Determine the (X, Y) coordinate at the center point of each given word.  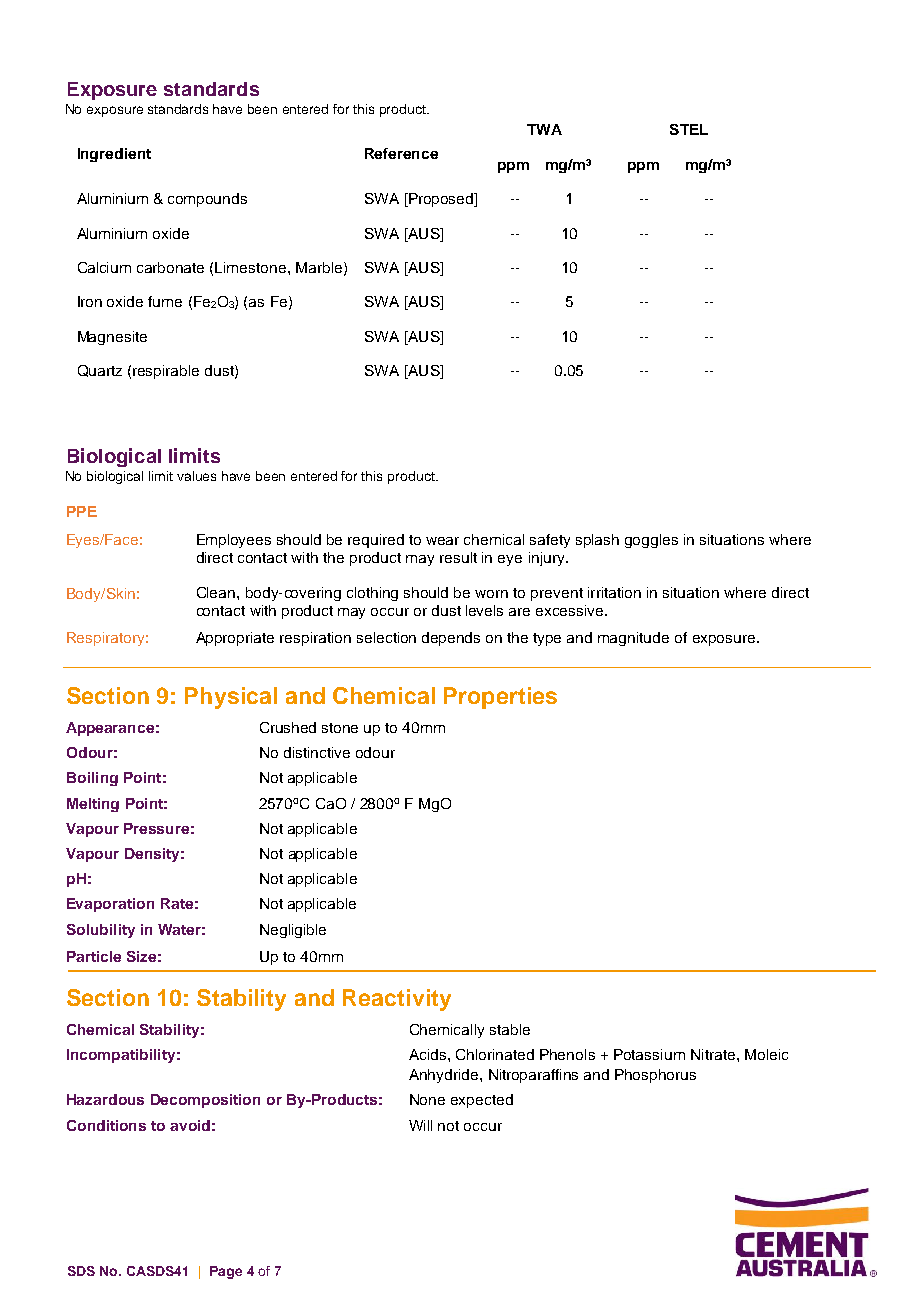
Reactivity (397, 1000)
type (547, 639)
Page (226, 1272)
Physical (231, 698)
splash (597, 541)
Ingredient (114, 155)
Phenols (567, 1054)
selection (386, 637)
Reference (401, 153)
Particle (94, 956)
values (196, 476)
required (376, 541)
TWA (544, 129)
